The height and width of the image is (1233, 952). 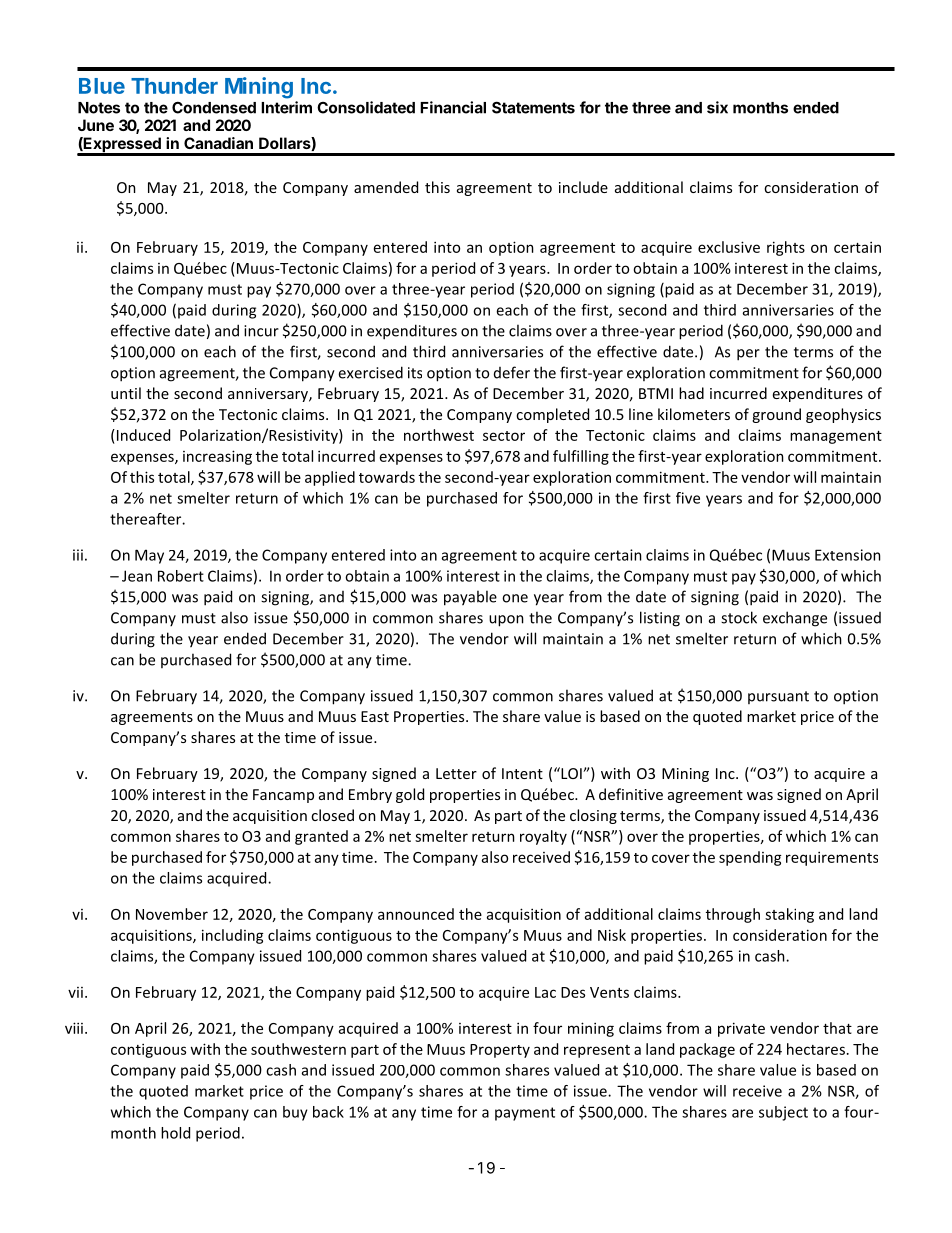 I want to click on Property, so click(x=500, y=1051).
